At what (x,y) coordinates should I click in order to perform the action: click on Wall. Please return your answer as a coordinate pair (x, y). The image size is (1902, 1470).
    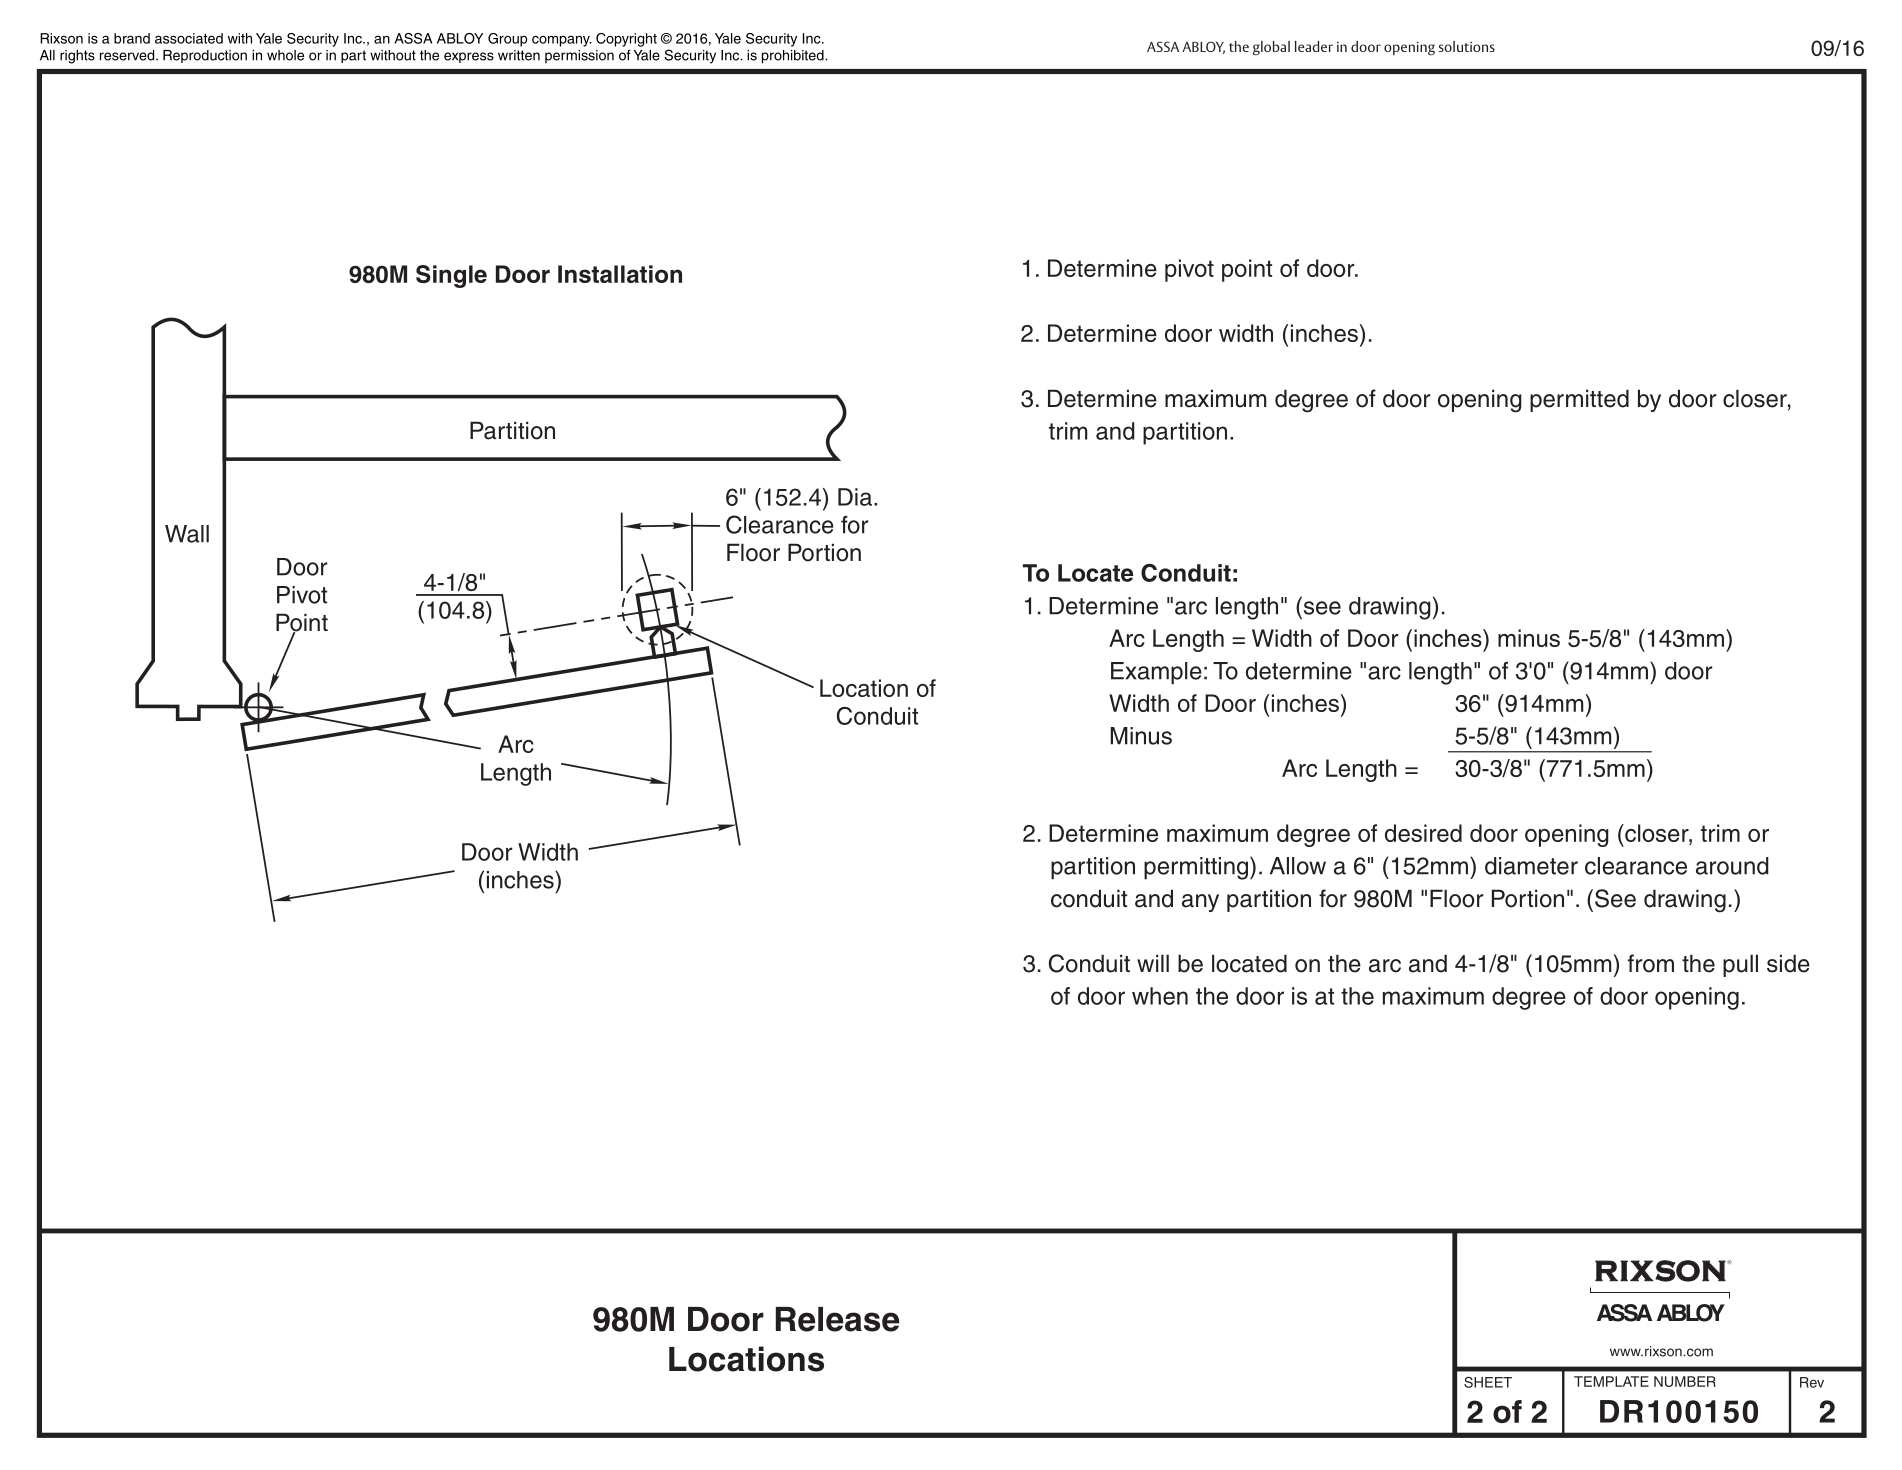
    Looking at the image, I should click on (187, 534).
